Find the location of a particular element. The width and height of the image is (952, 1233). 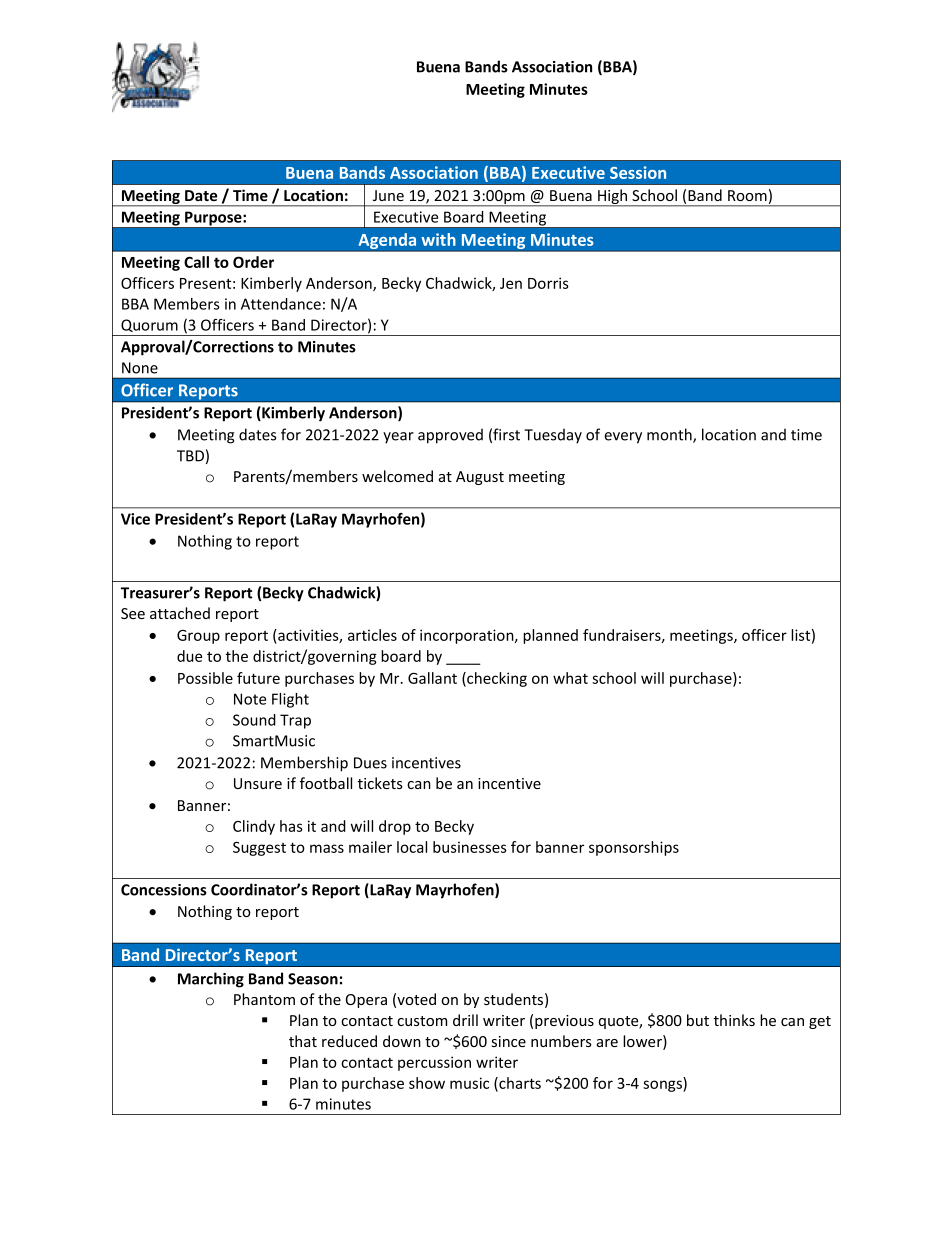

approved is located at coordinates (450, 436).
